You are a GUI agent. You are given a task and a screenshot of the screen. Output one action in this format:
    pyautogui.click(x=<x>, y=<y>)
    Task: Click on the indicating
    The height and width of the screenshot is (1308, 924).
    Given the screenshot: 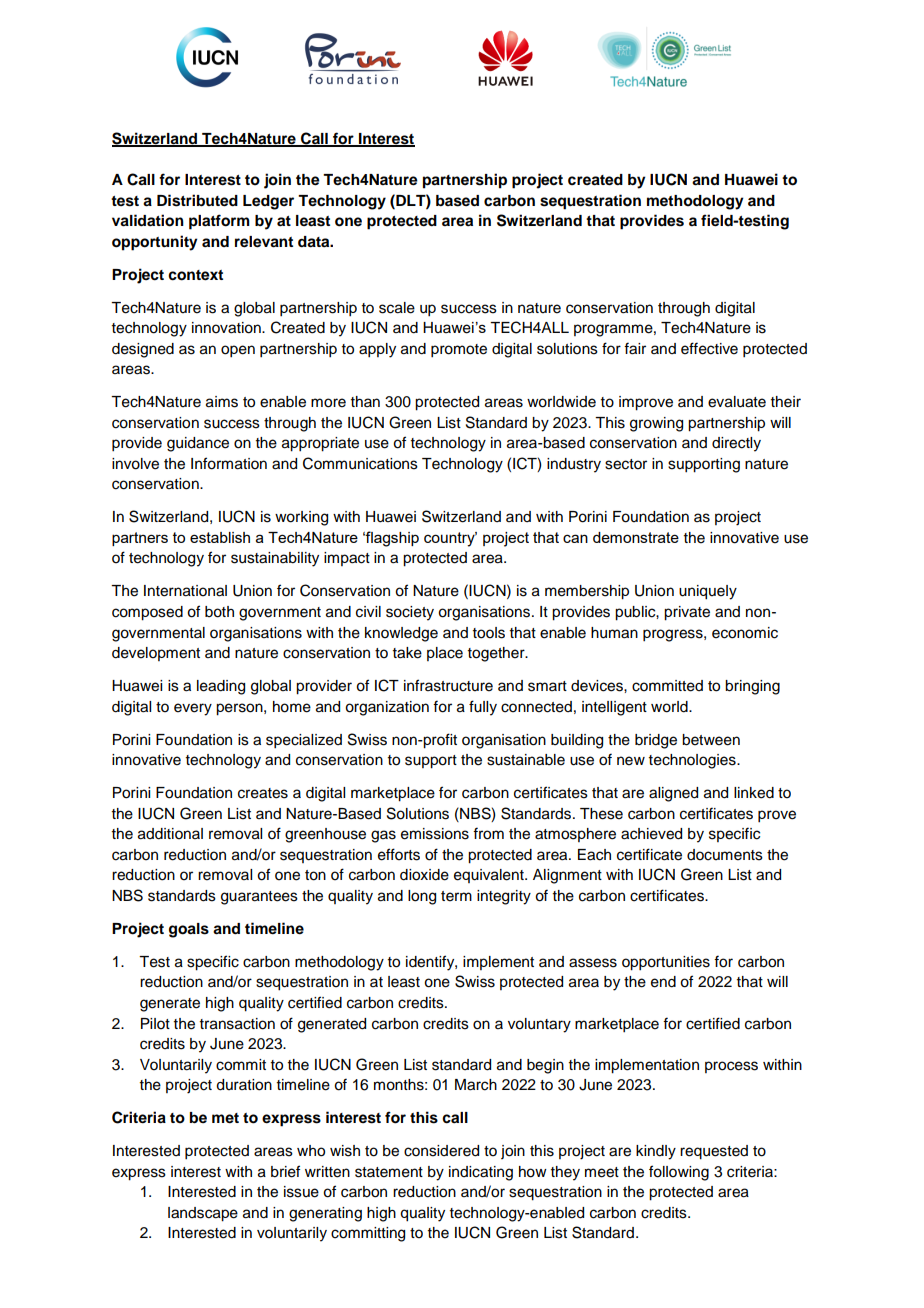 What is the action you would take?
    pyautogui.click(x=481, y=1173)
